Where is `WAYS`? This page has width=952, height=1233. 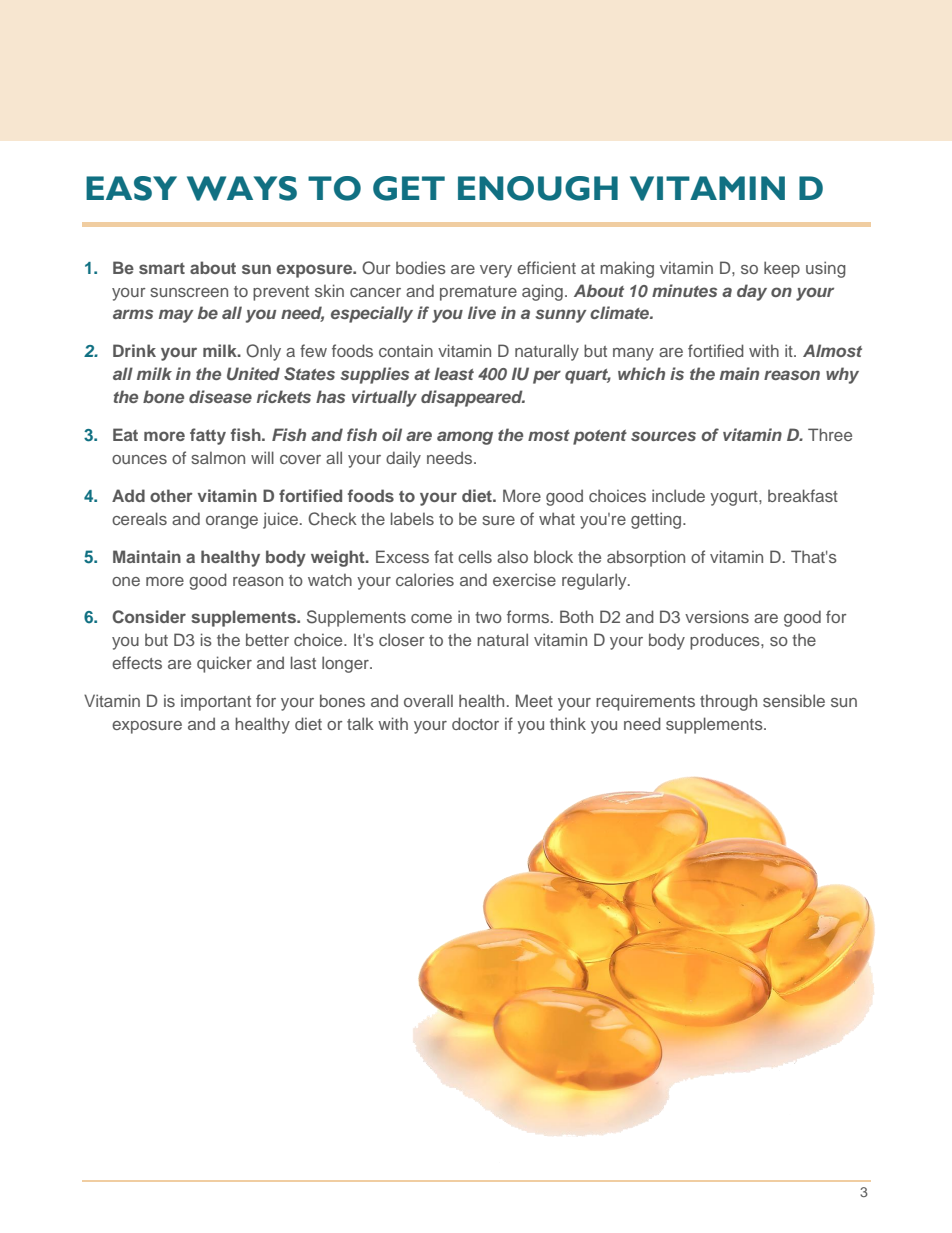 WAYS is located at coordinates (242, 188).
